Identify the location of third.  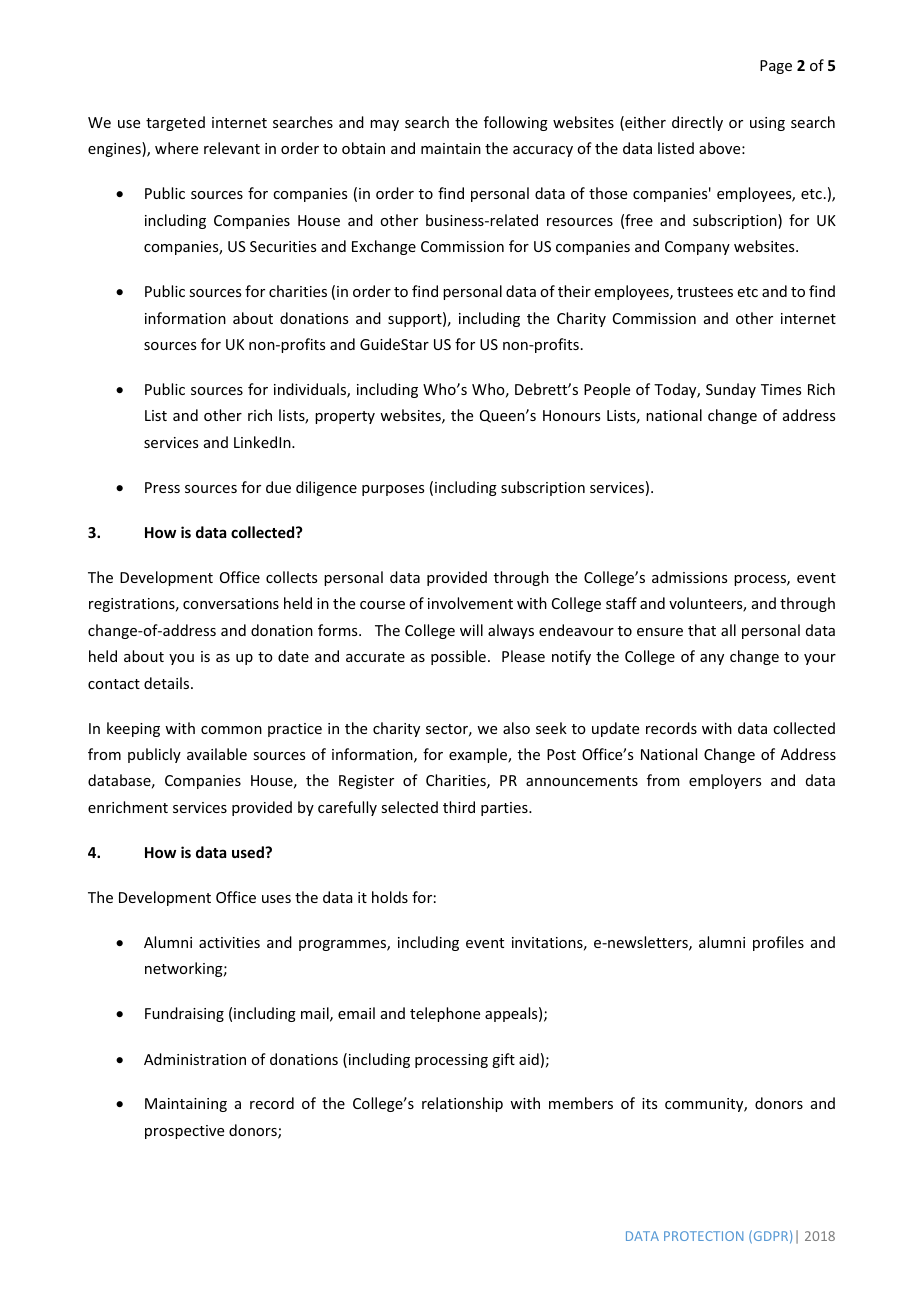
(459, 807).
